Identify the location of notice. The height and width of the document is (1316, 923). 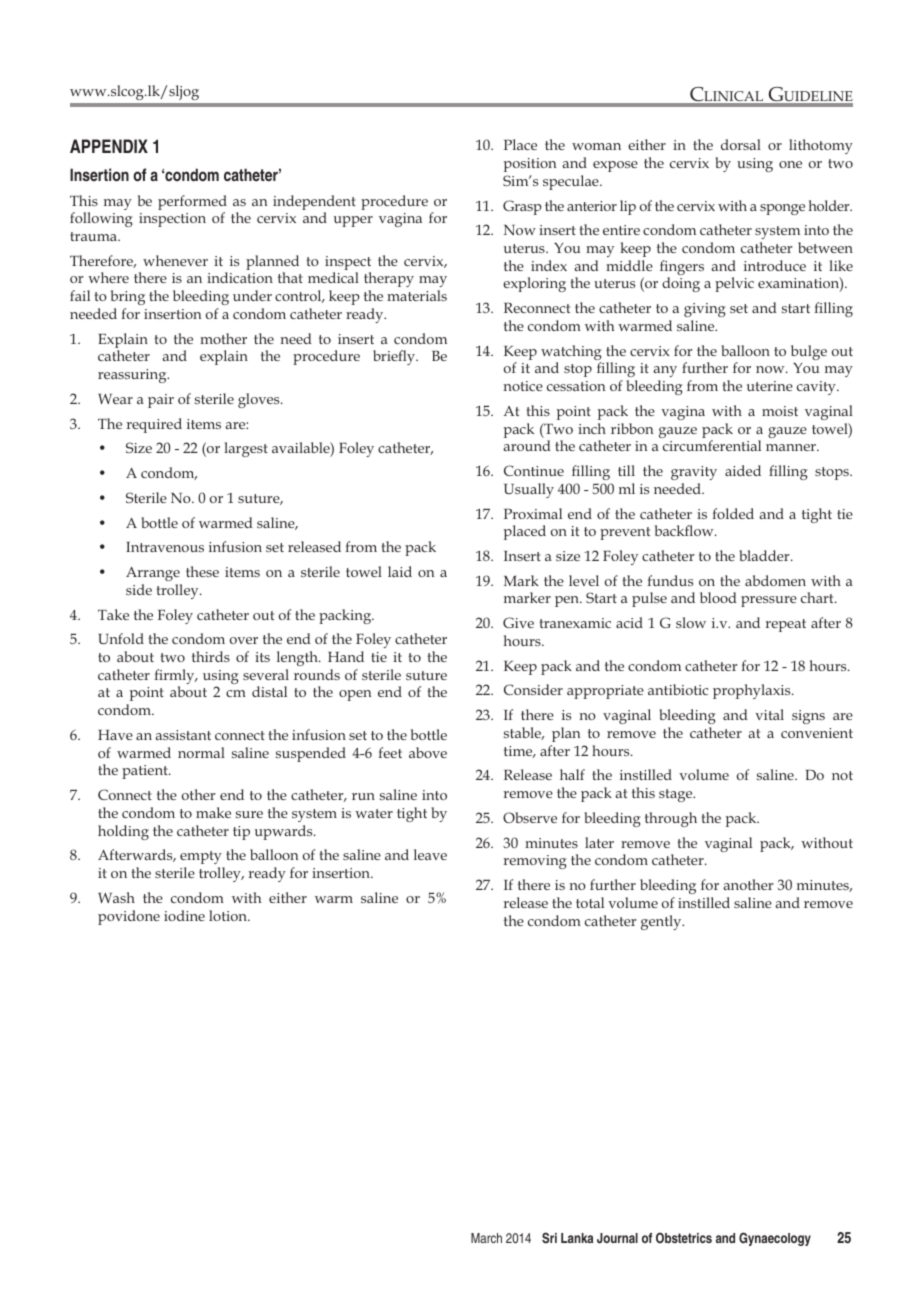
(523, 386).
